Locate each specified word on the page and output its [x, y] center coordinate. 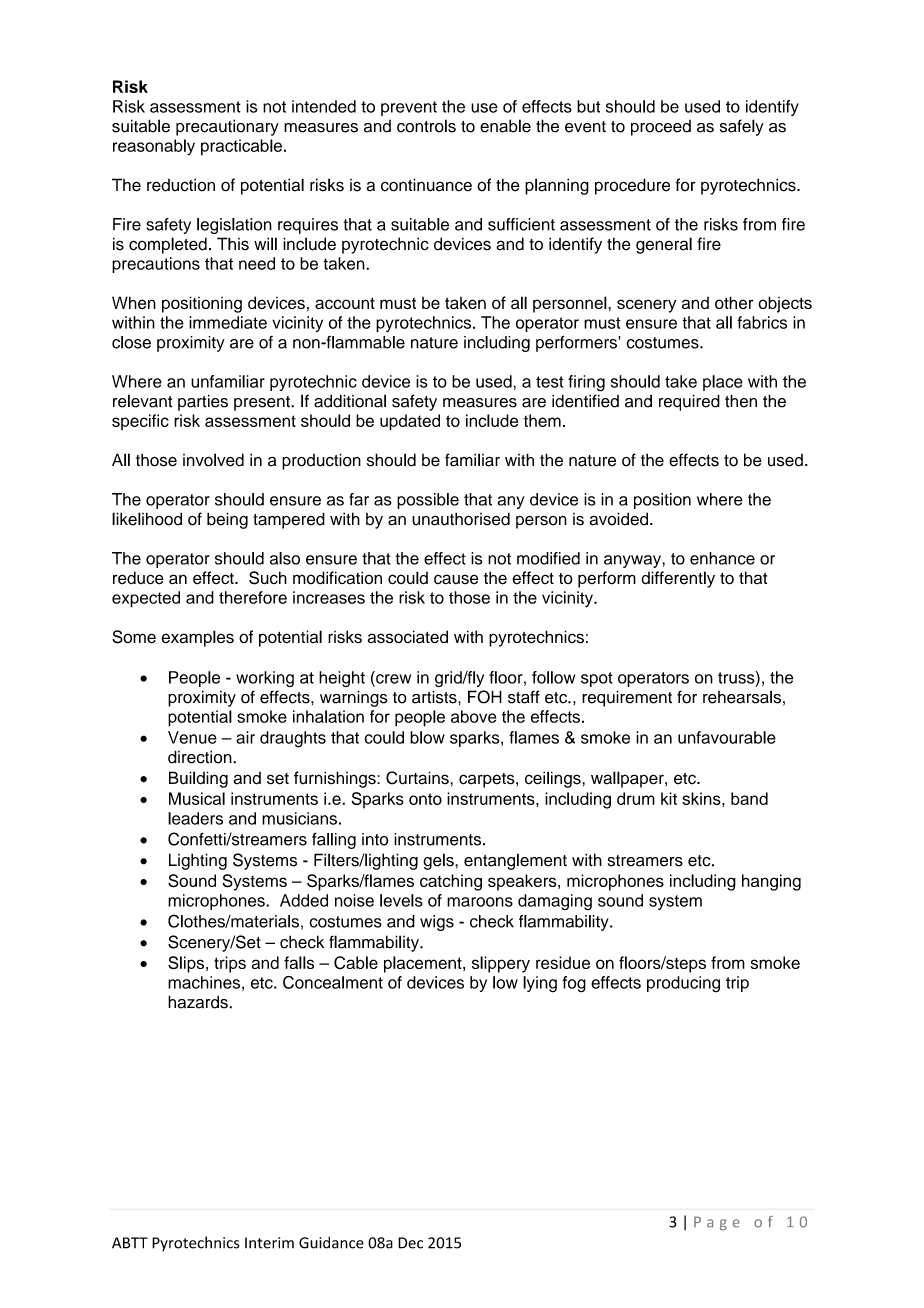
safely [742, 127]
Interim [269, 1243]
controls [426, 126]
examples [197, 638]
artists [435, 697]
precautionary [227, 127]
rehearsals [742, 697]
